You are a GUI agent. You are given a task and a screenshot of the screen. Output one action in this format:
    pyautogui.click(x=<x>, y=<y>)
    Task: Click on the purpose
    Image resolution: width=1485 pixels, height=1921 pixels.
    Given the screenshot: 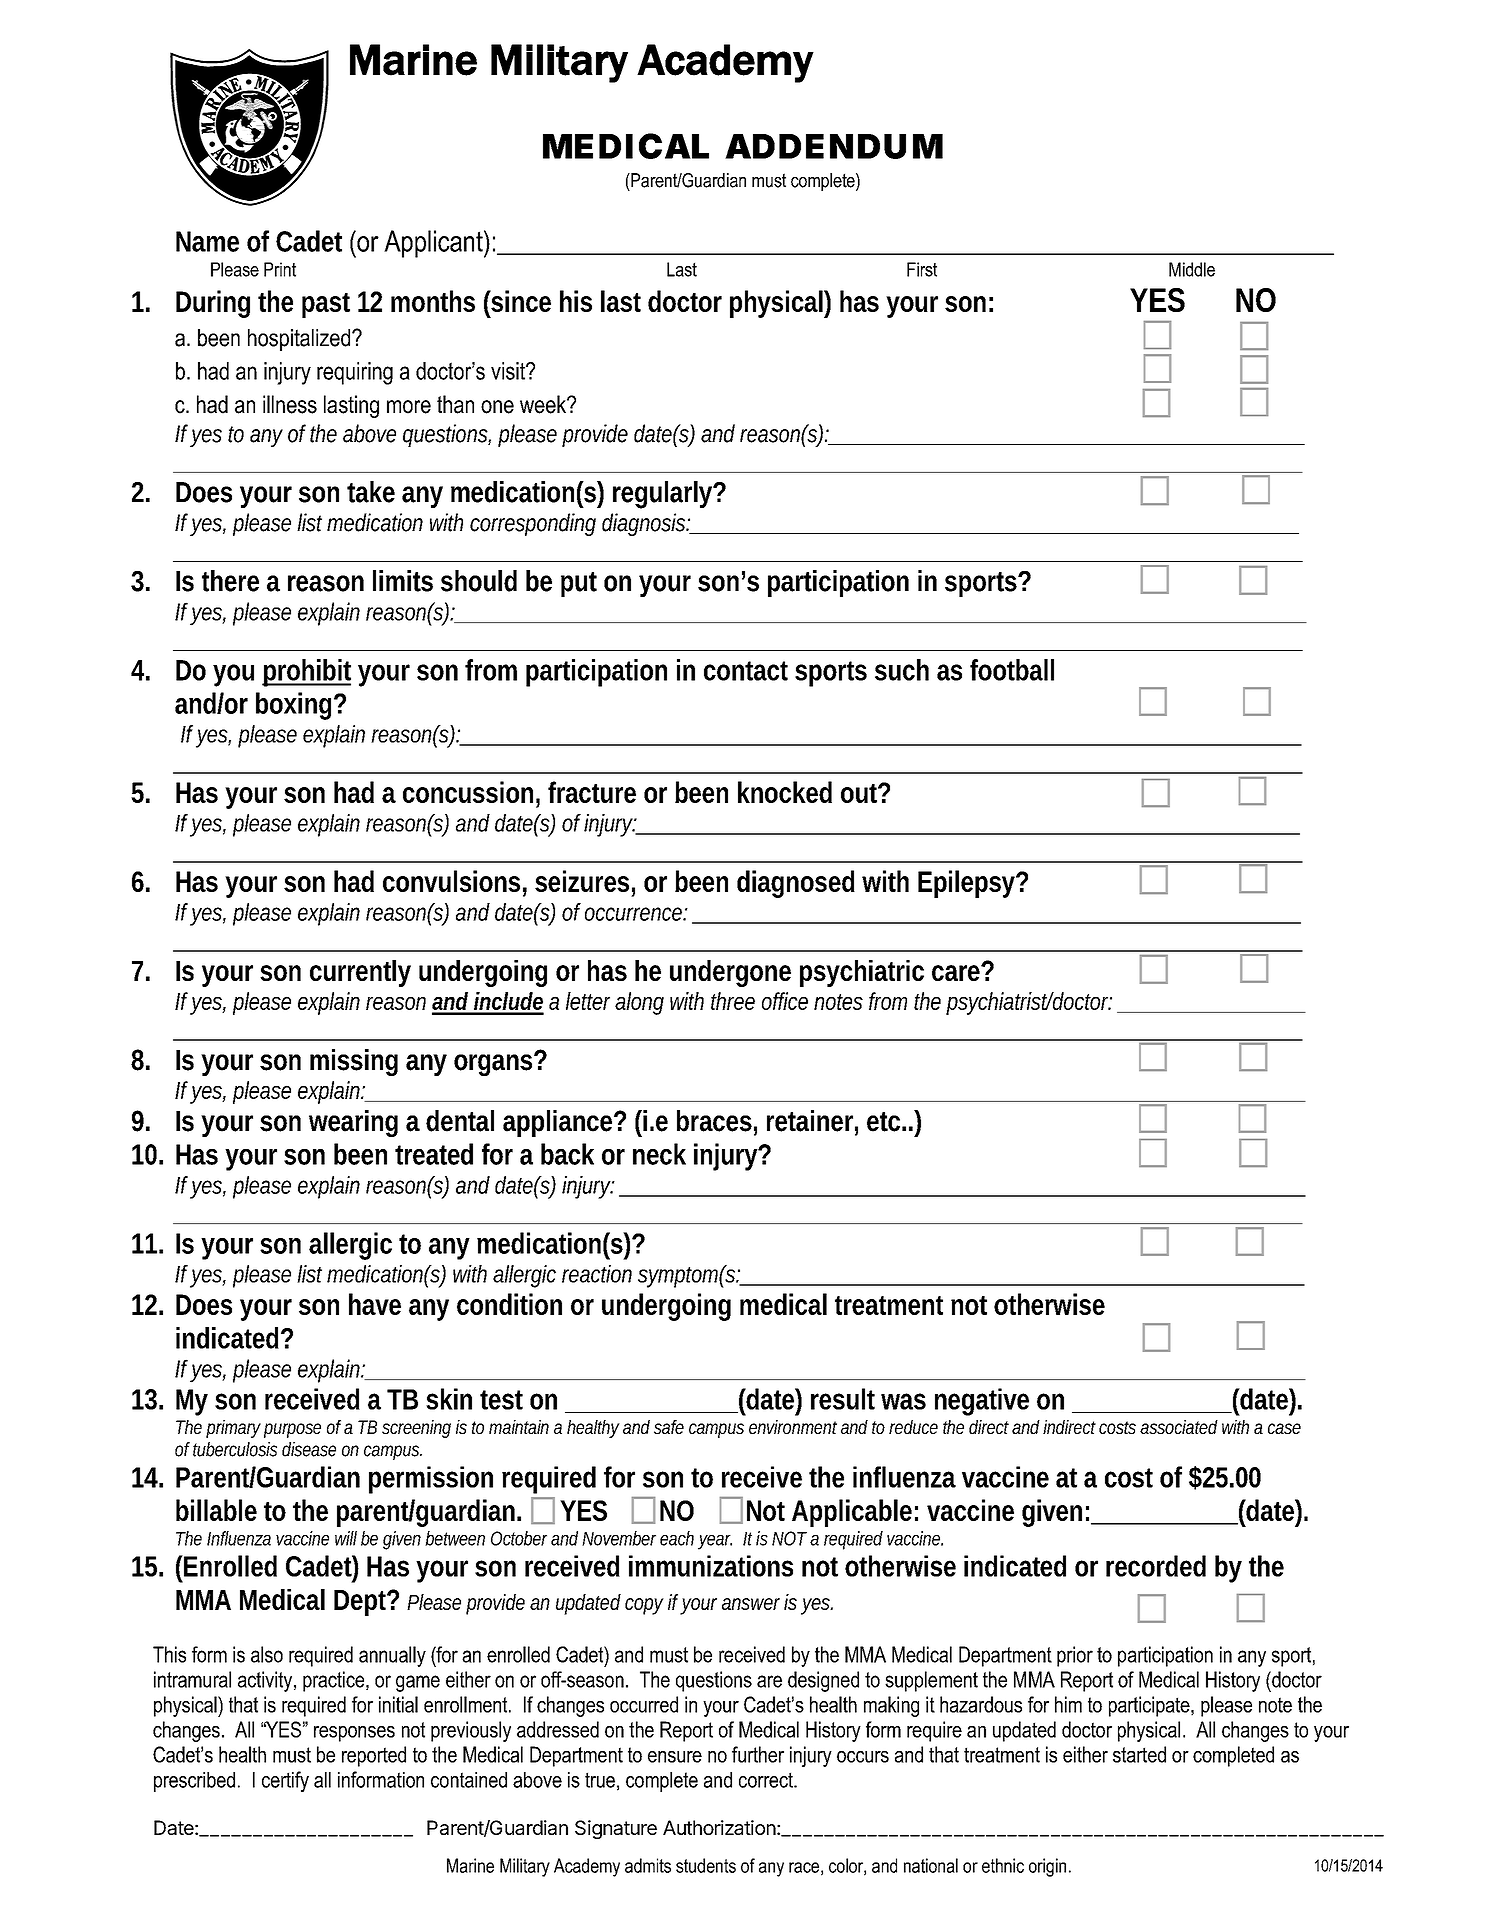 What is the action you would take?
    pyautogui.click(x=292, y=1430)
